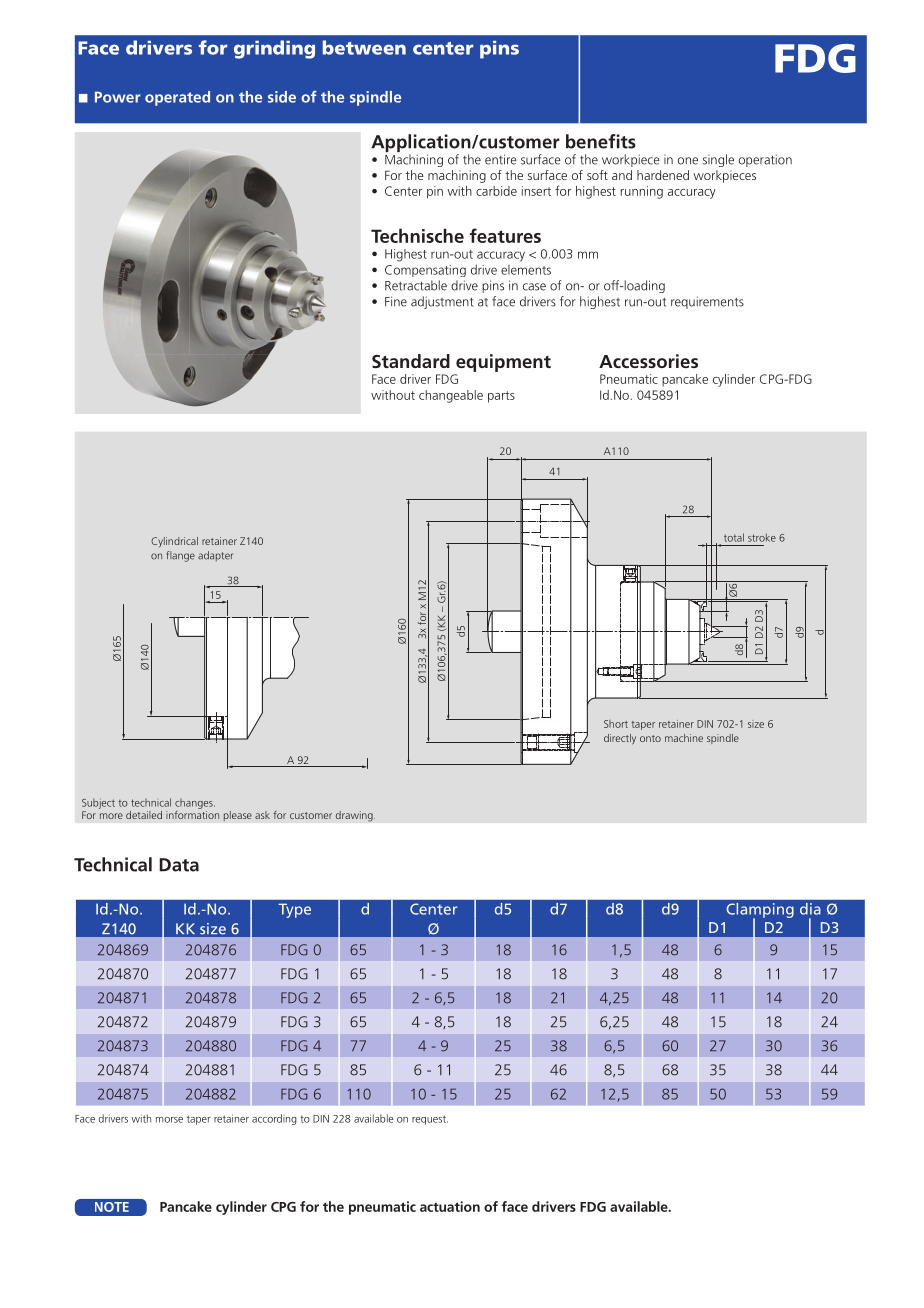  Describe the element at coordinates (174, 542) in the screenshot. I see `Cylindrical` at that location.
